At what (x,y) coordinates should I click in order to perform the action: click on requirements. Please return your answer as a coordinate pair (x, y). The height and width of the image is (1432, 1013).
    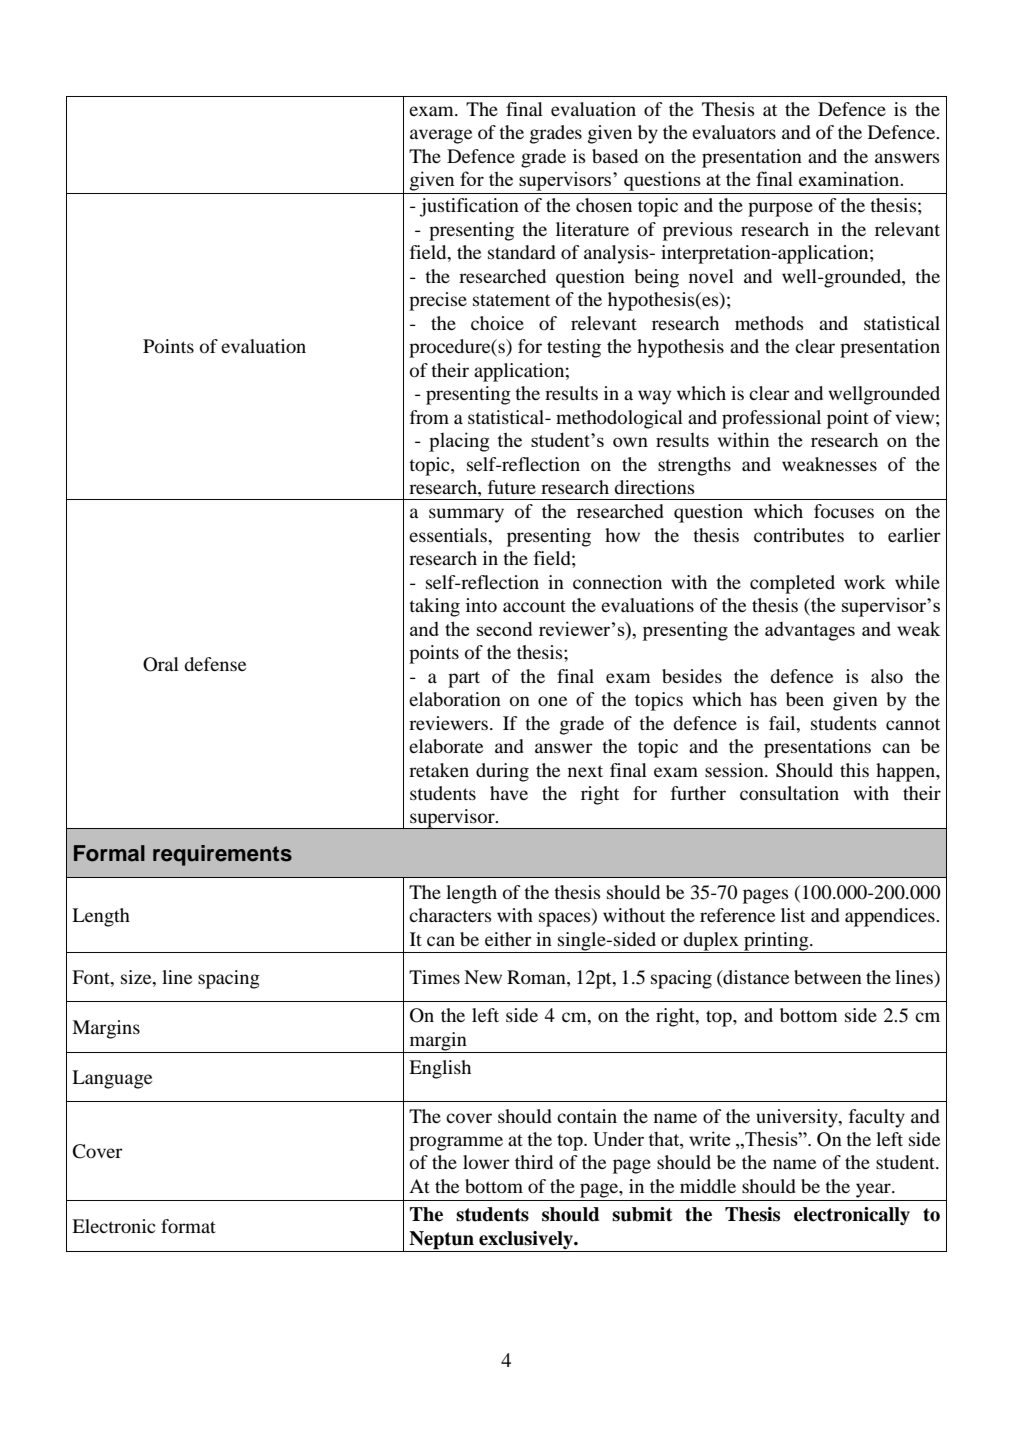
    Looking at the image, I should click on (222, 855).
